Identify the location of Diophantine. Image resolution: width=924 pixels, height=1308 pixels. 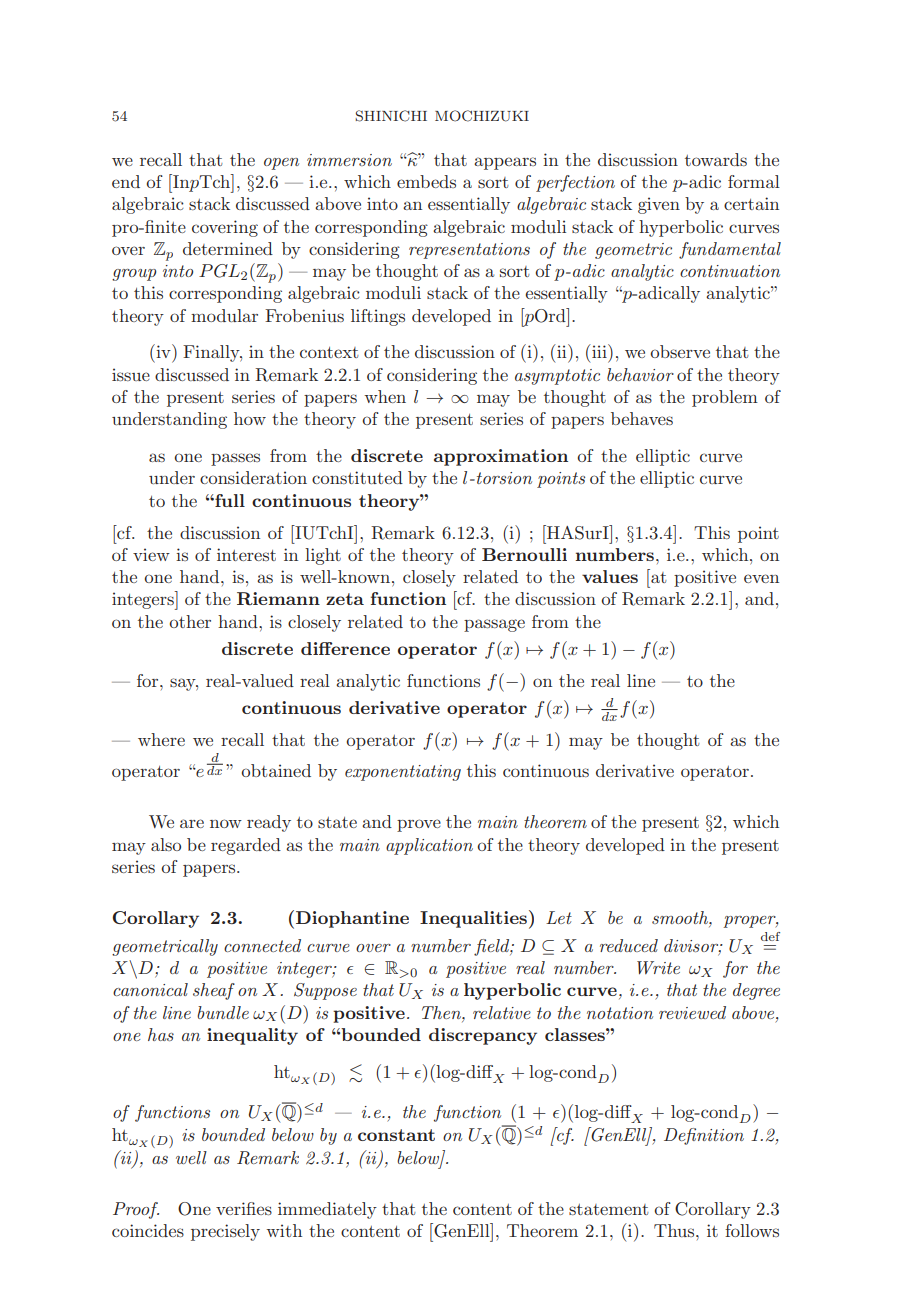
(352, 919).
